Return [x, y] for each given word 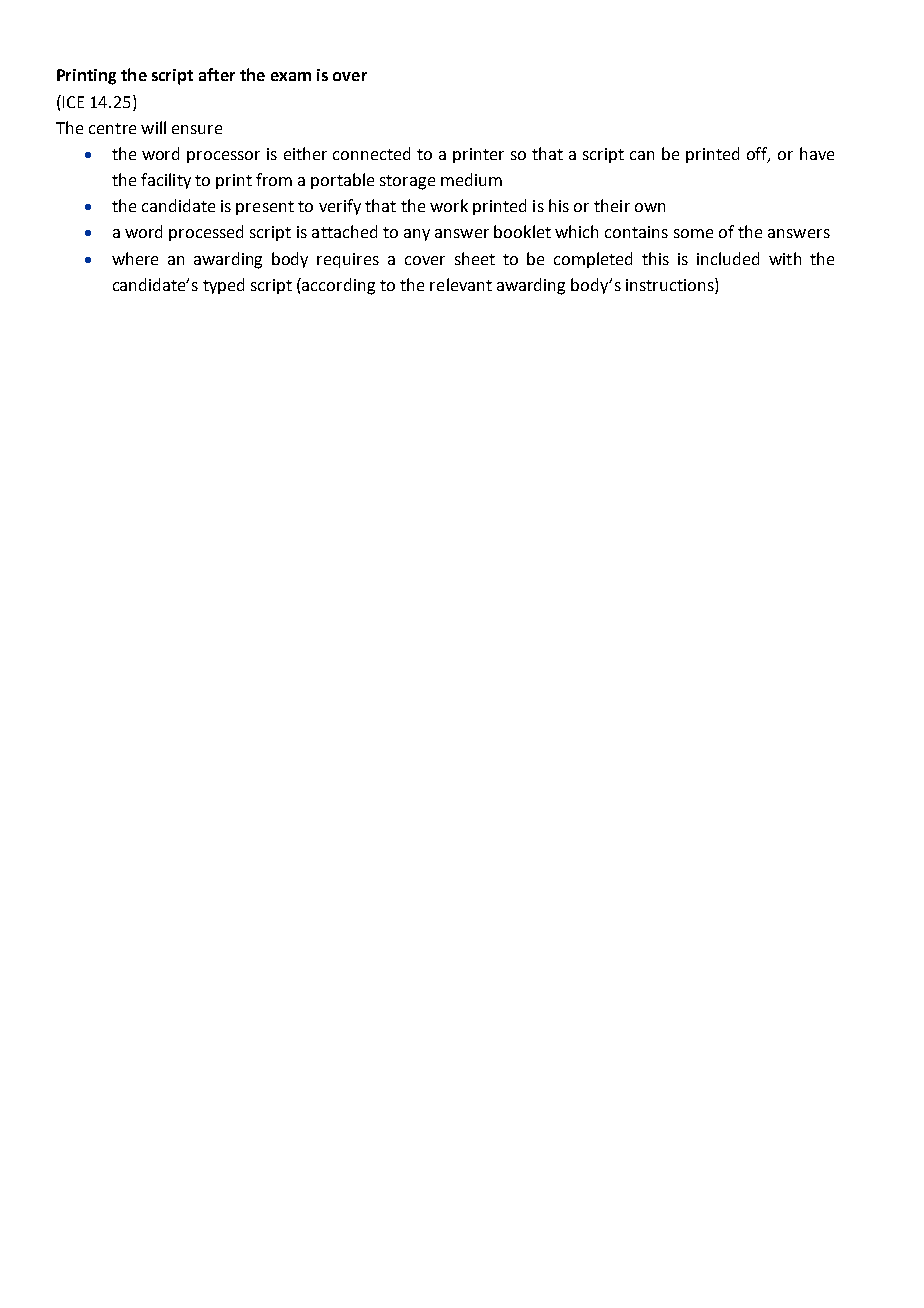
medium [471, 179]
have [817, 153]
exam [291, 76]
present [265, 208]
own [650, 207]
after [217, 74]
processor [223, 157]
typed [223, 286]
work [449, 205]
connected [371, 153]
